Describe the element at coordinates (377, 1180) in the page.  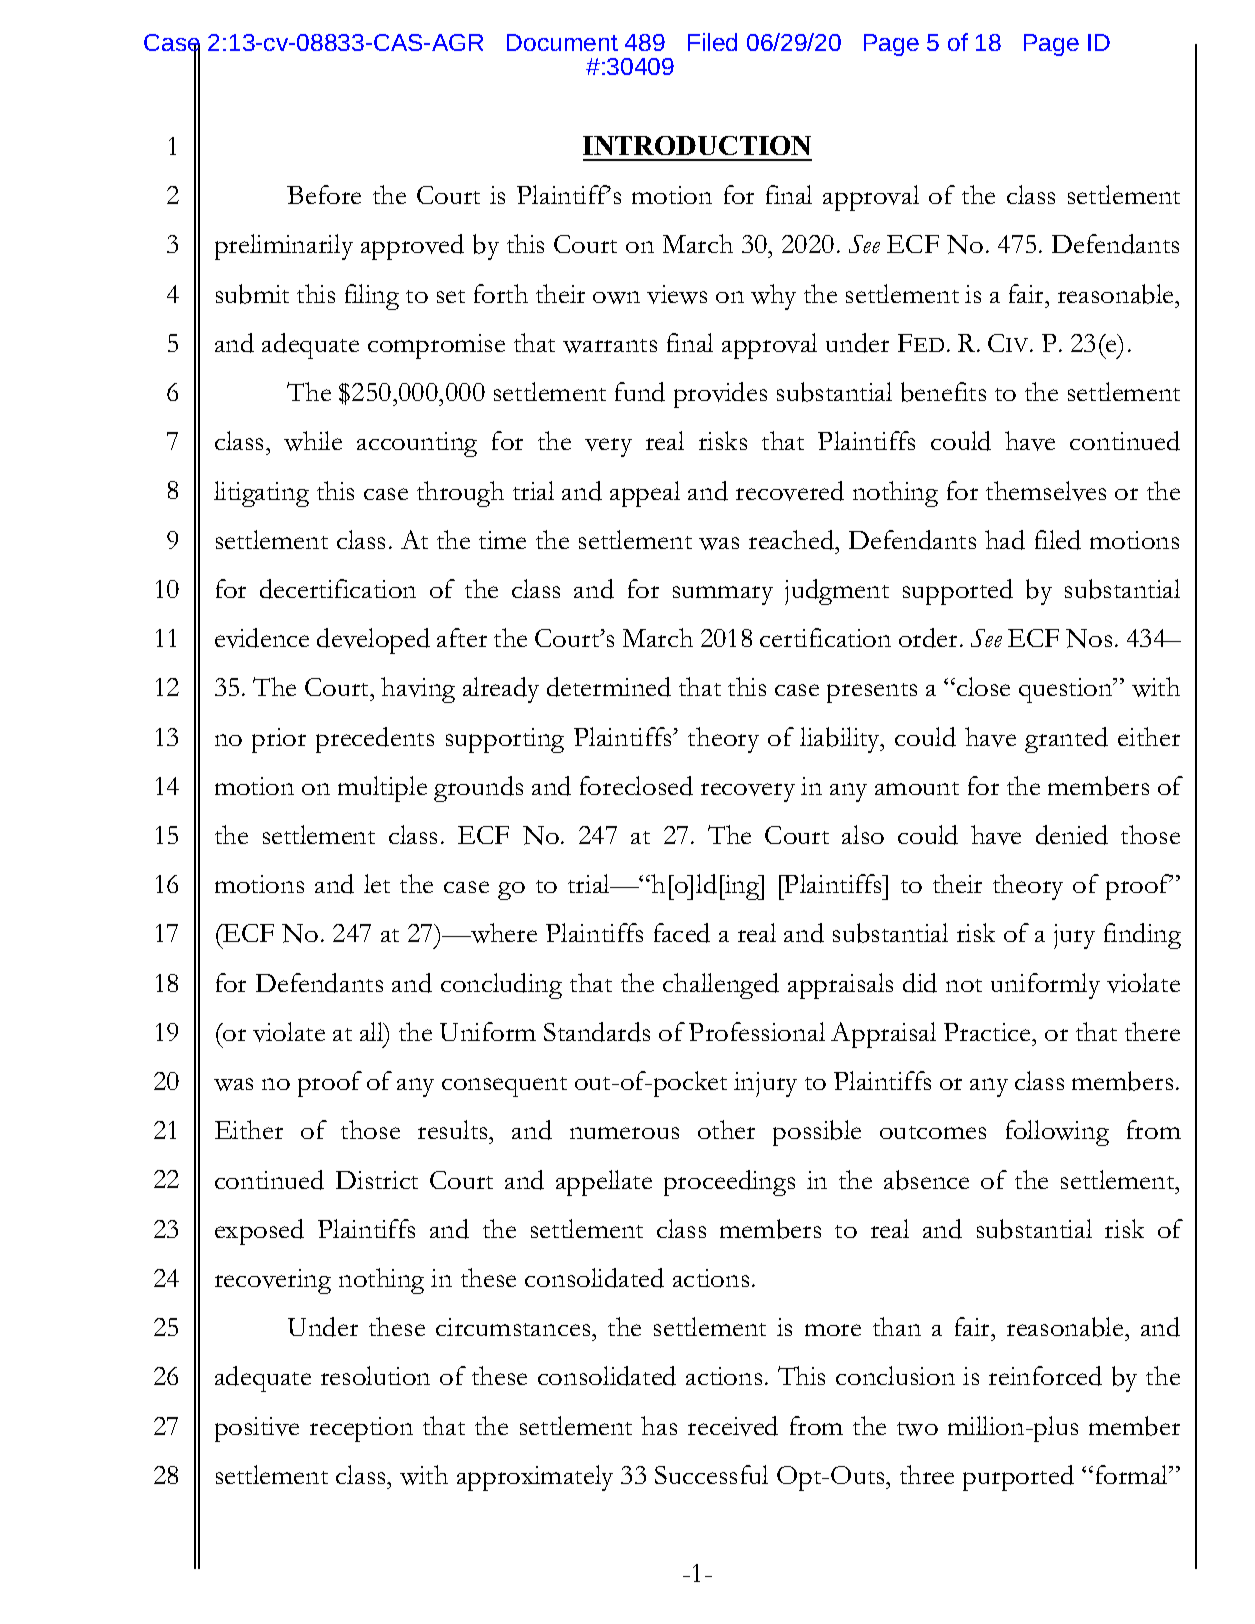
I see `District` at that location.
